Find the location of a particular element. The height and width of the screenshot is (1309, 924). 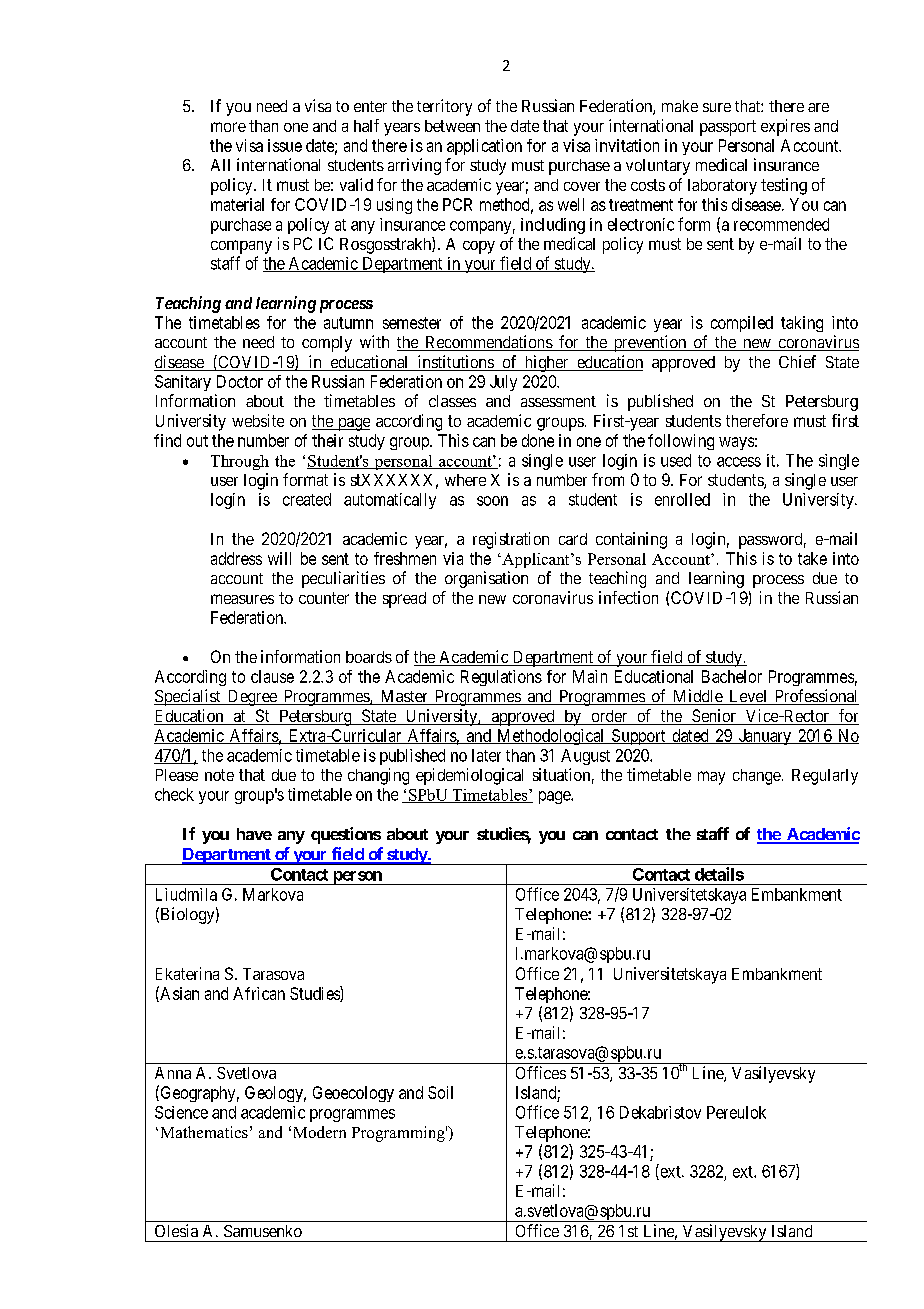

access is located at coordinates (739, 462).
